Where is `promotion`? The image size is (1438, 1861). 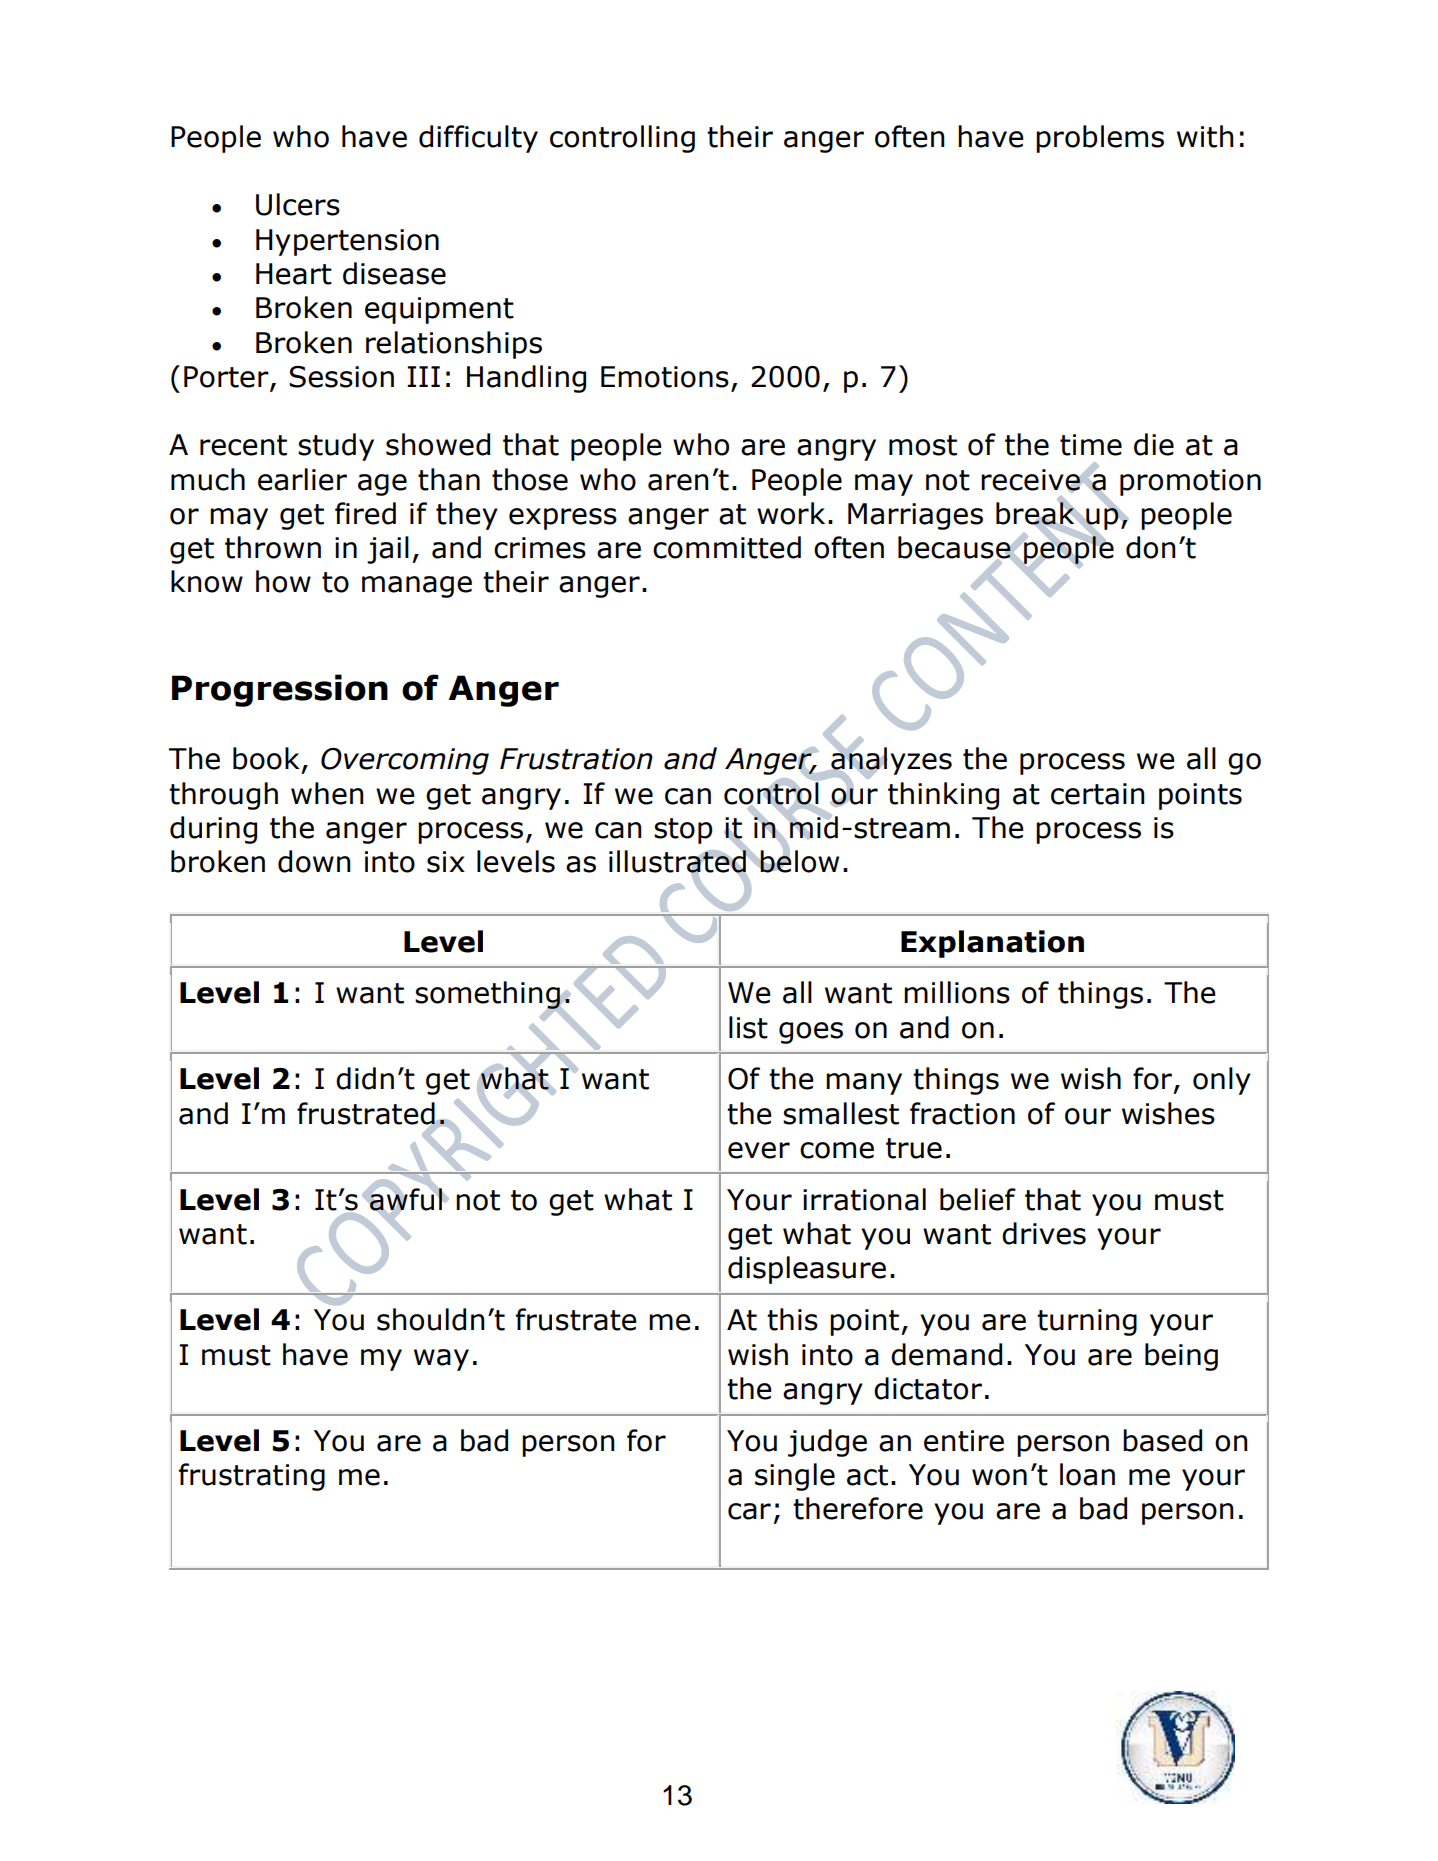
promotion is located at coordinates (1190, 482).
